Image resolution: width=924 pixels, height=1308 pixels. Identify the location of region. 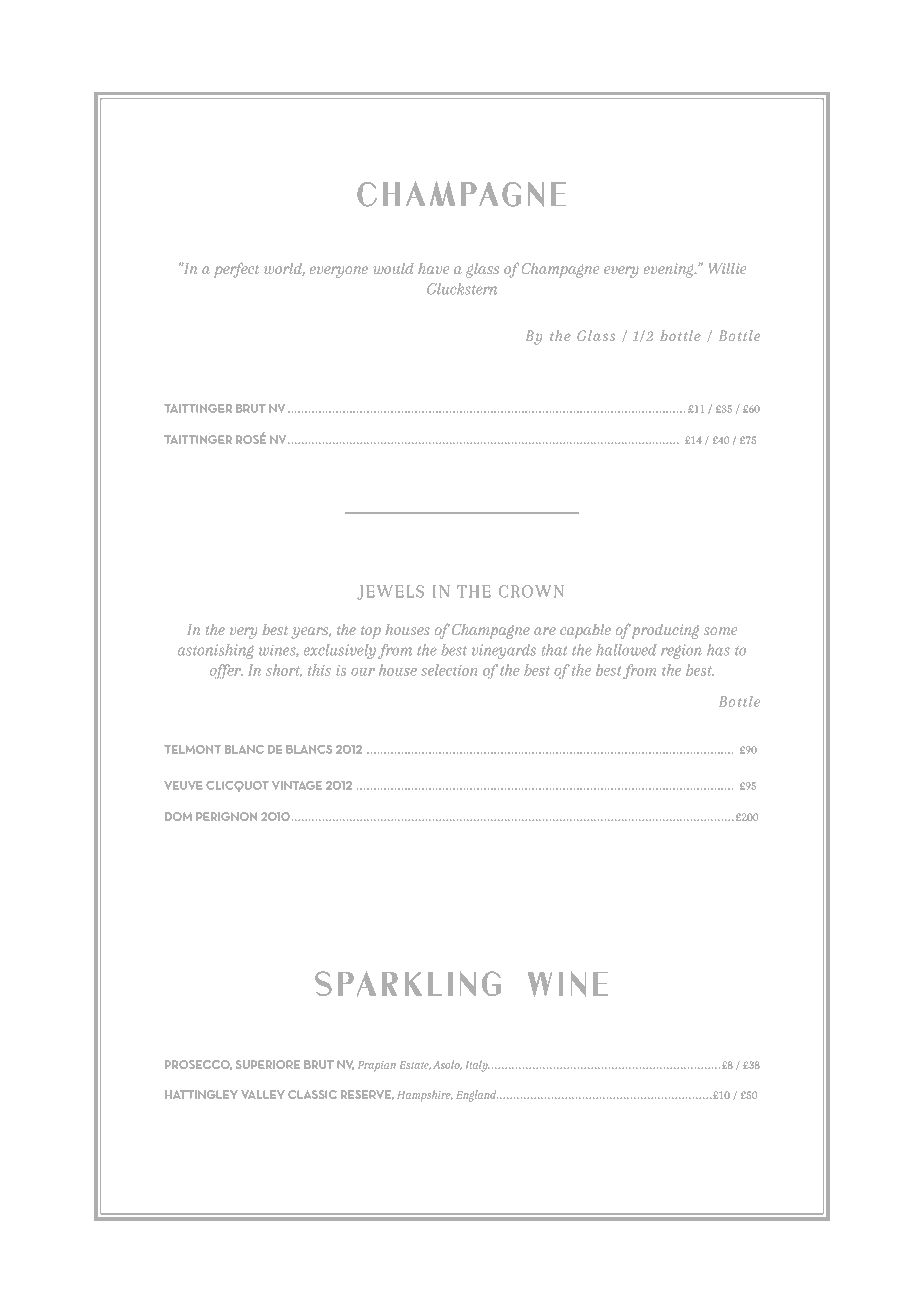
(681, 651).
